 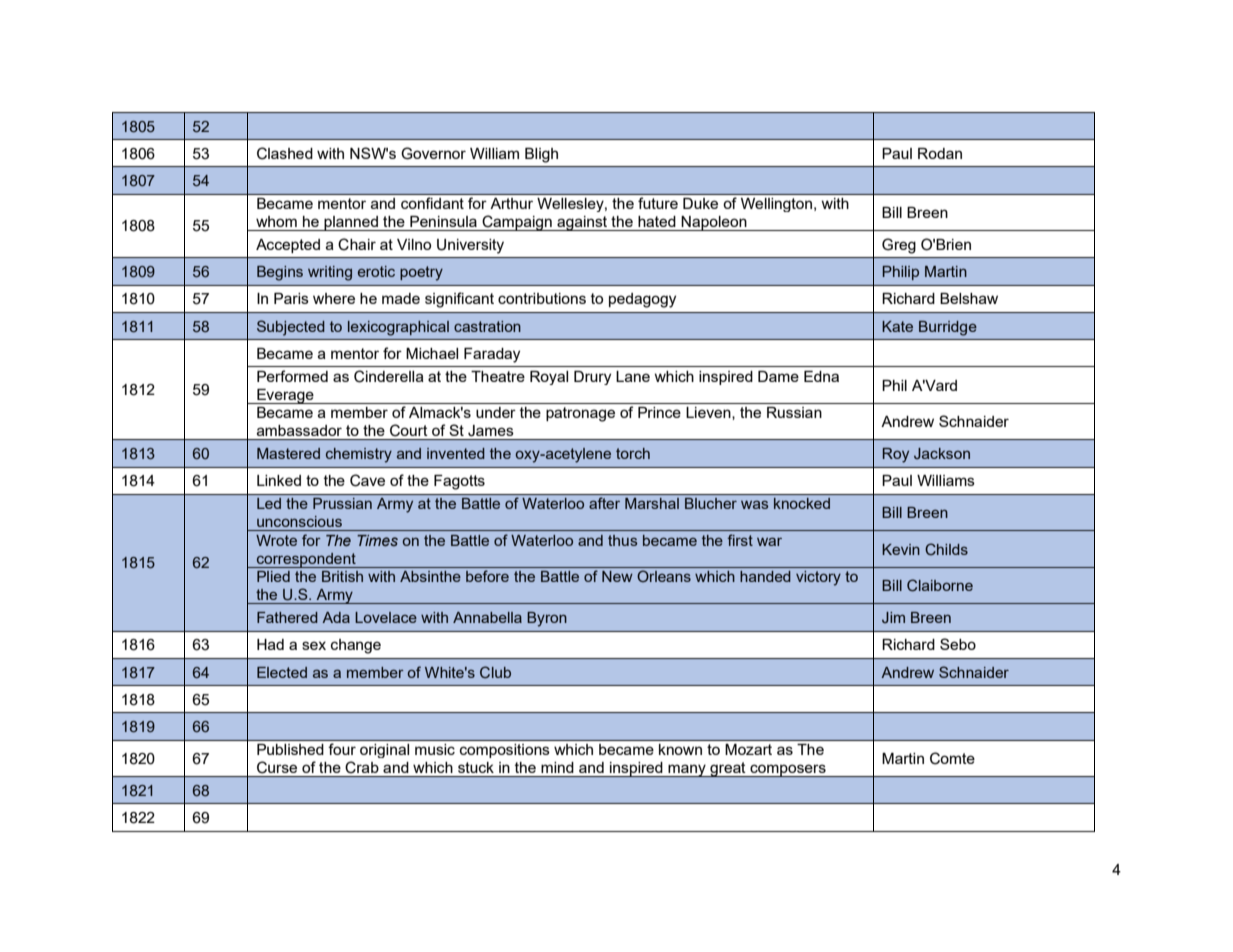 I want to click on known, so click(x=680, y=749).
